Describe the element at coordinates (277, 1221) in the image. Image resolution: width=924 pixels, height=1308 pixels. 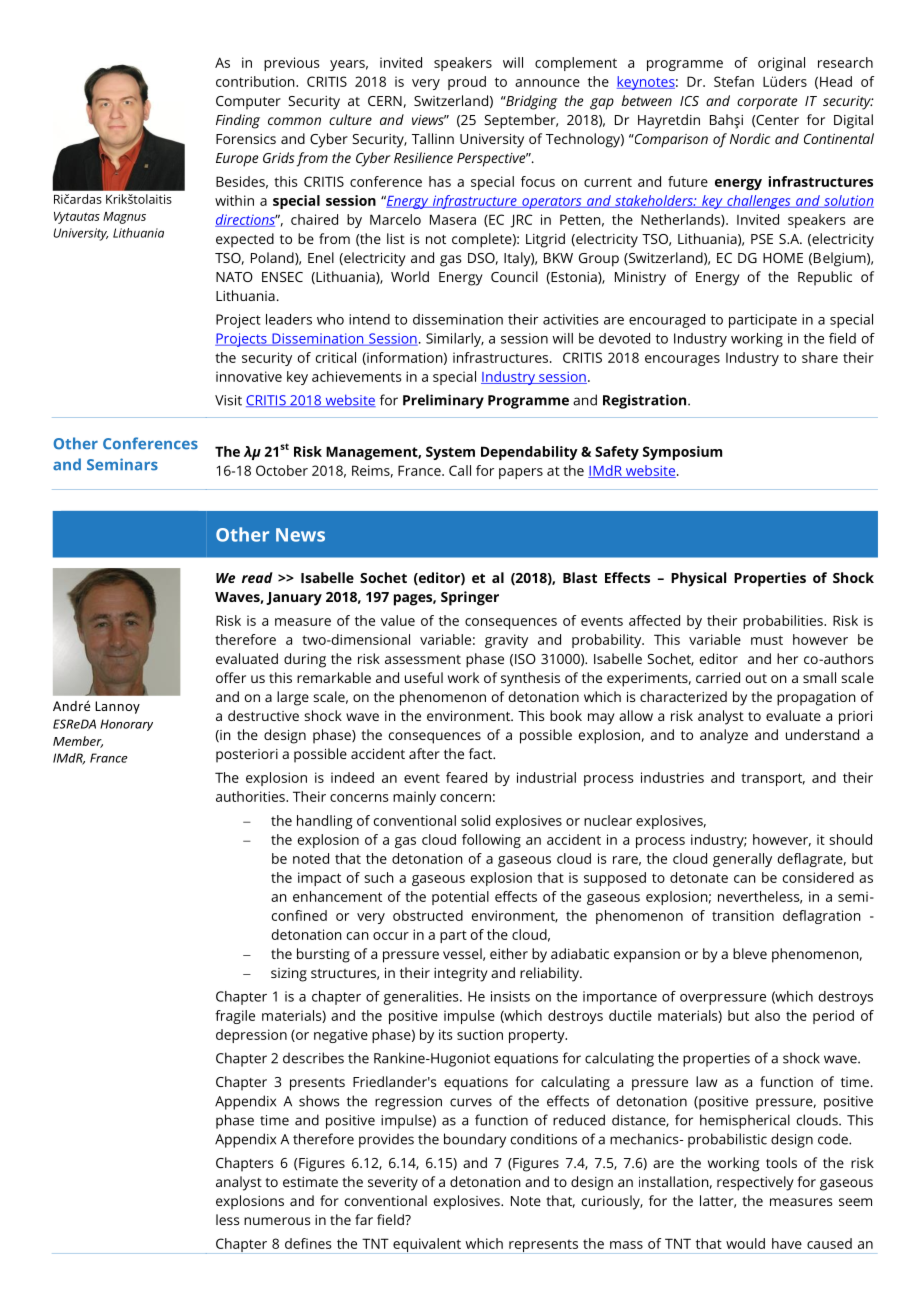
I see `numerous` at that location.
